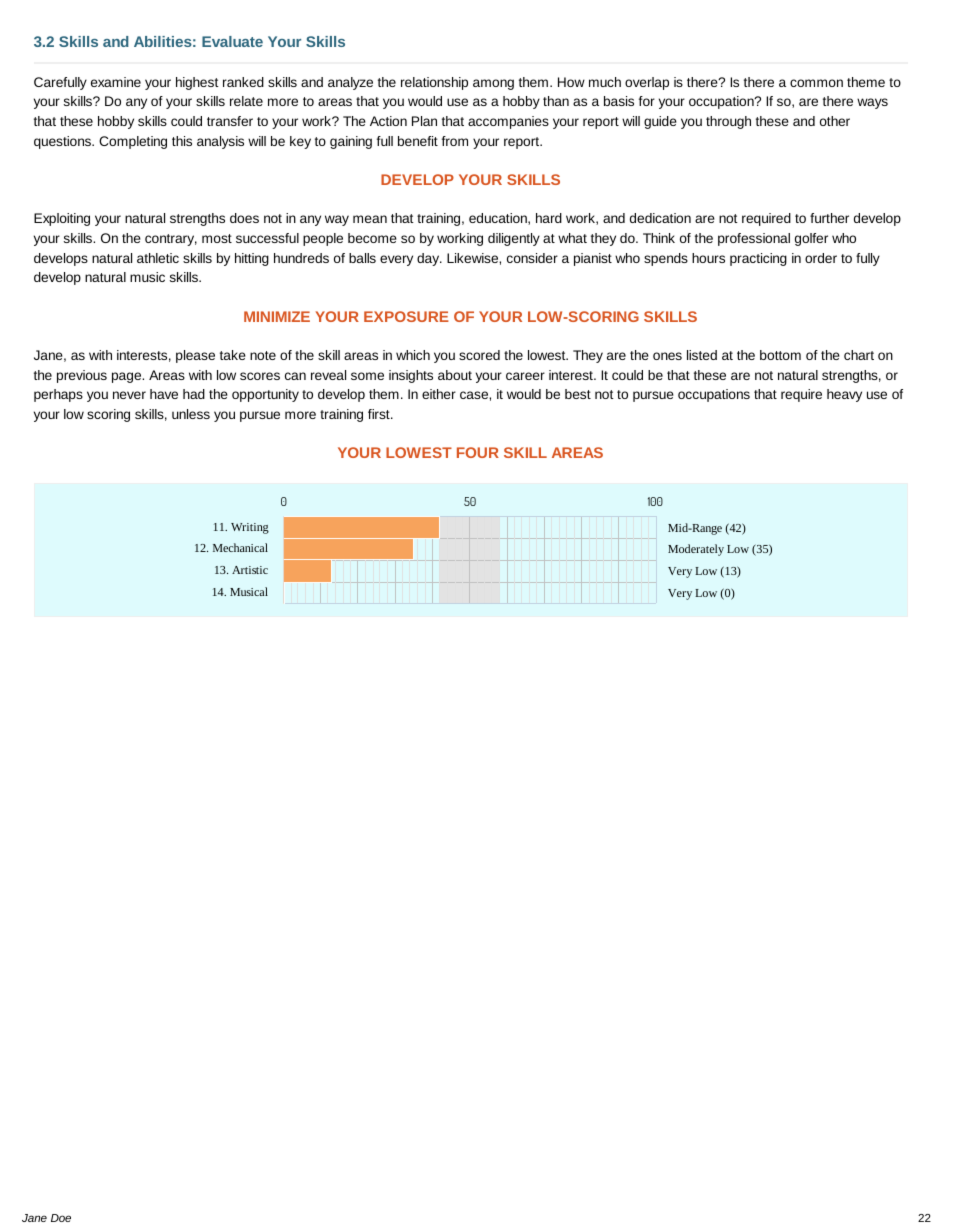 The height and width of the screenshot is (1232, 953). What do you see at coordinates (158, 258) in the screenshot?
I see `athletic` at bounding box center [158, 258].
